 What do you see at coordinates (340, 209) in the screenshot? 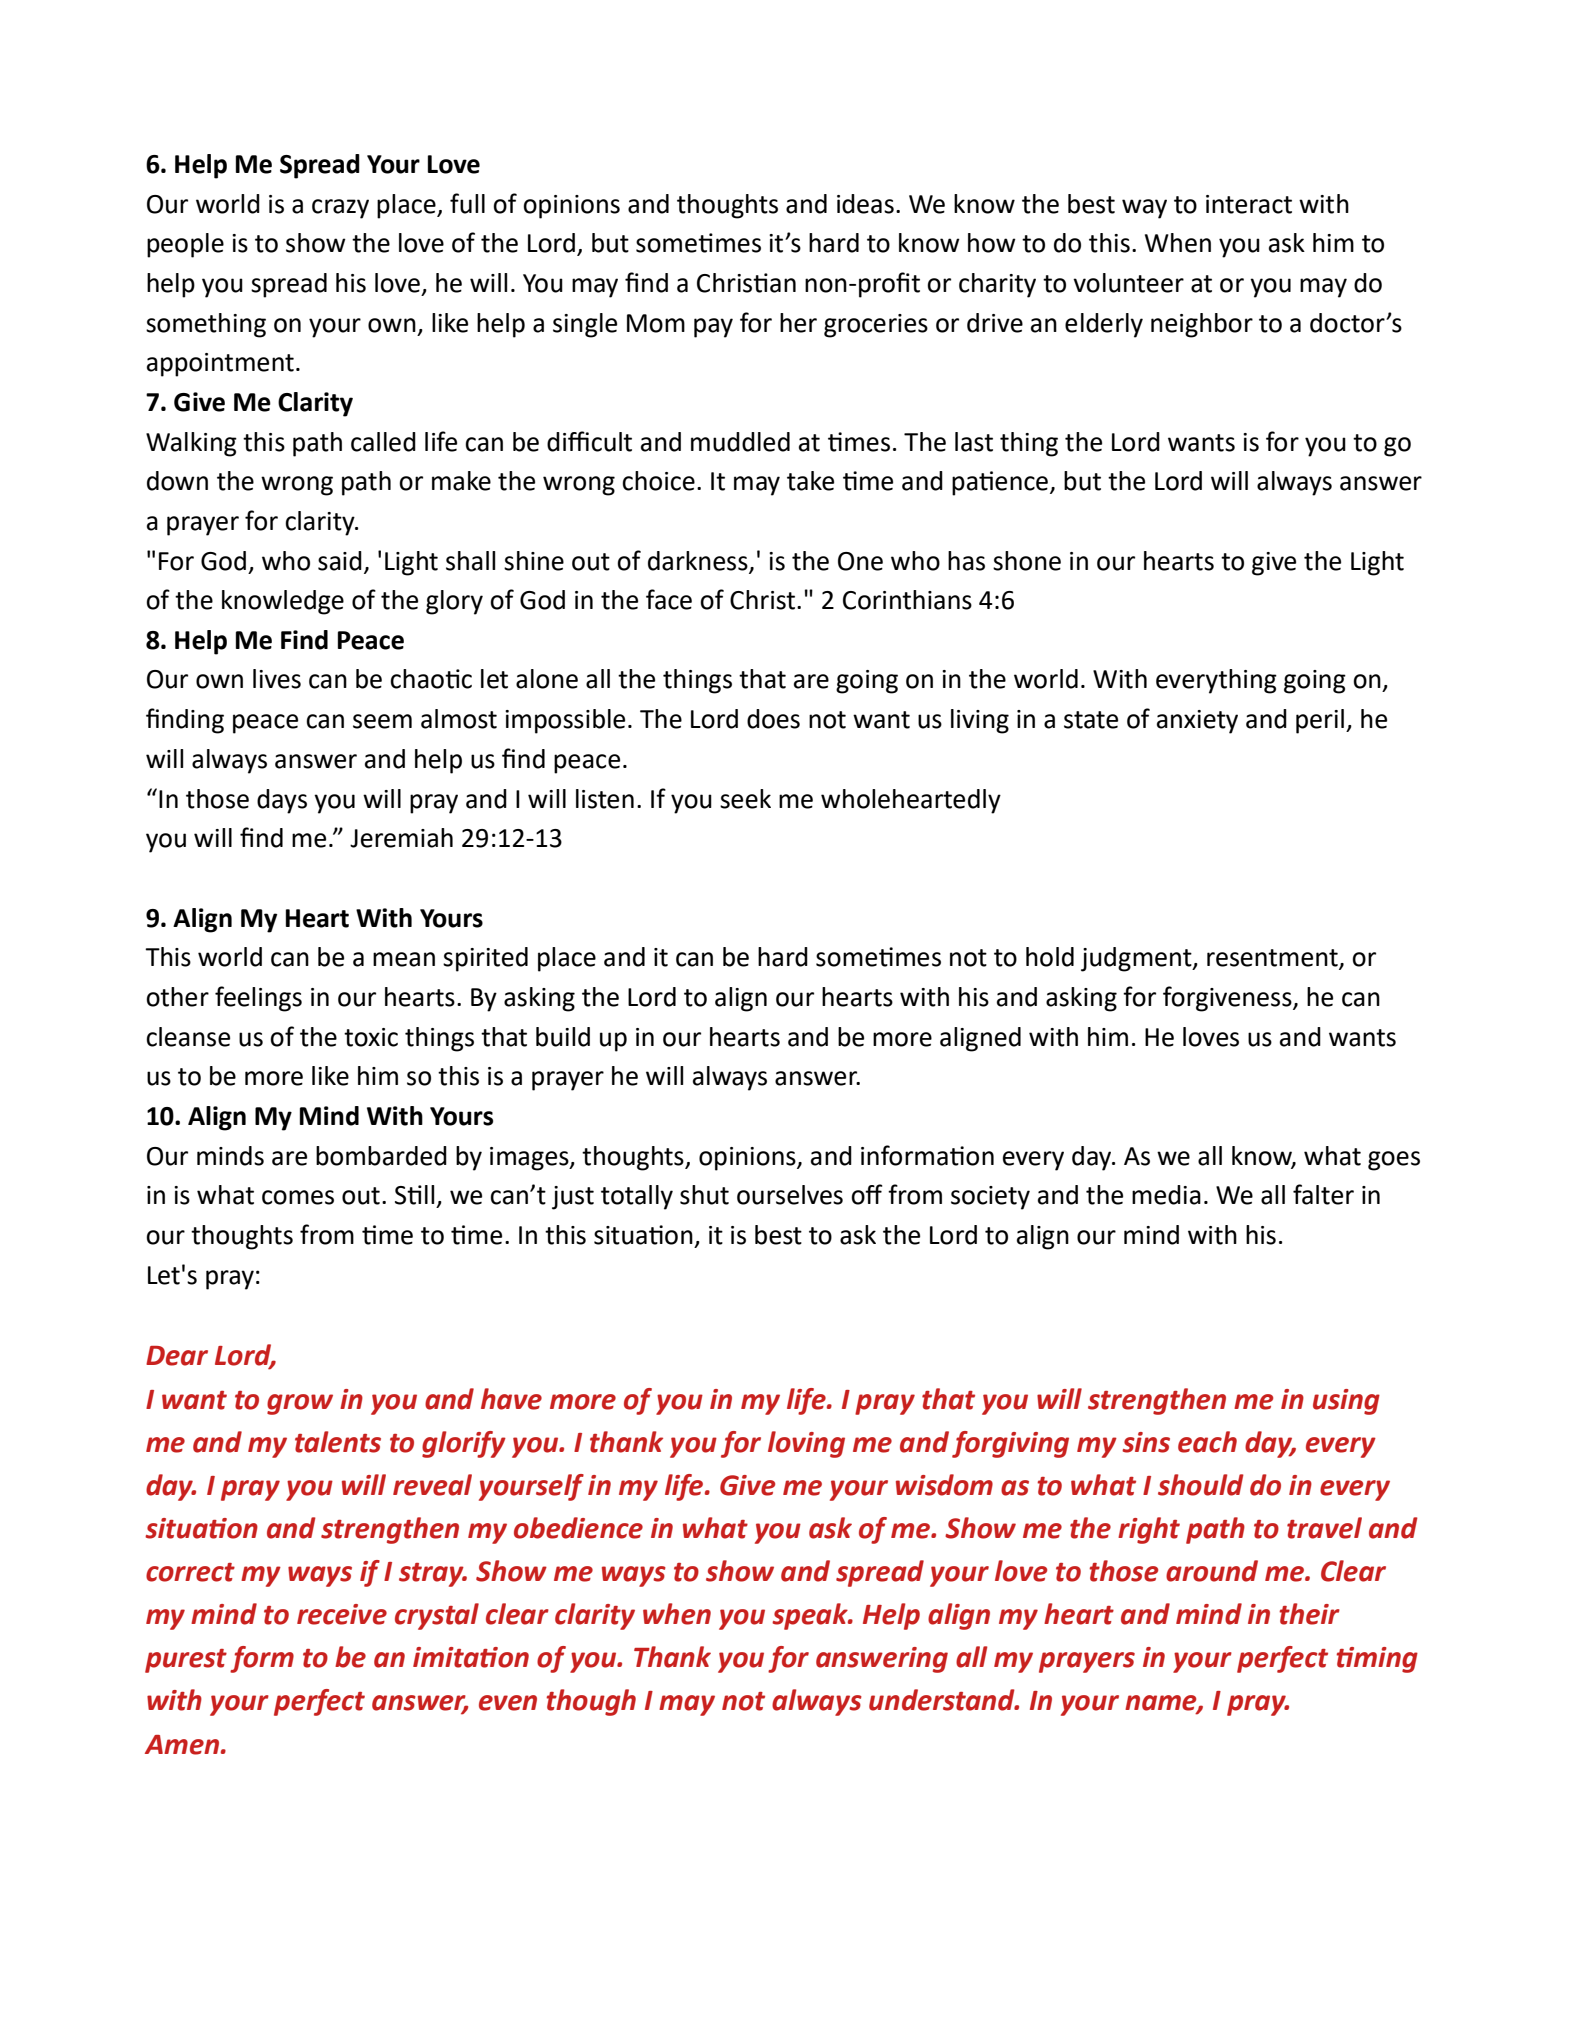
I see `crazy` at bounding box center [340, 209].
